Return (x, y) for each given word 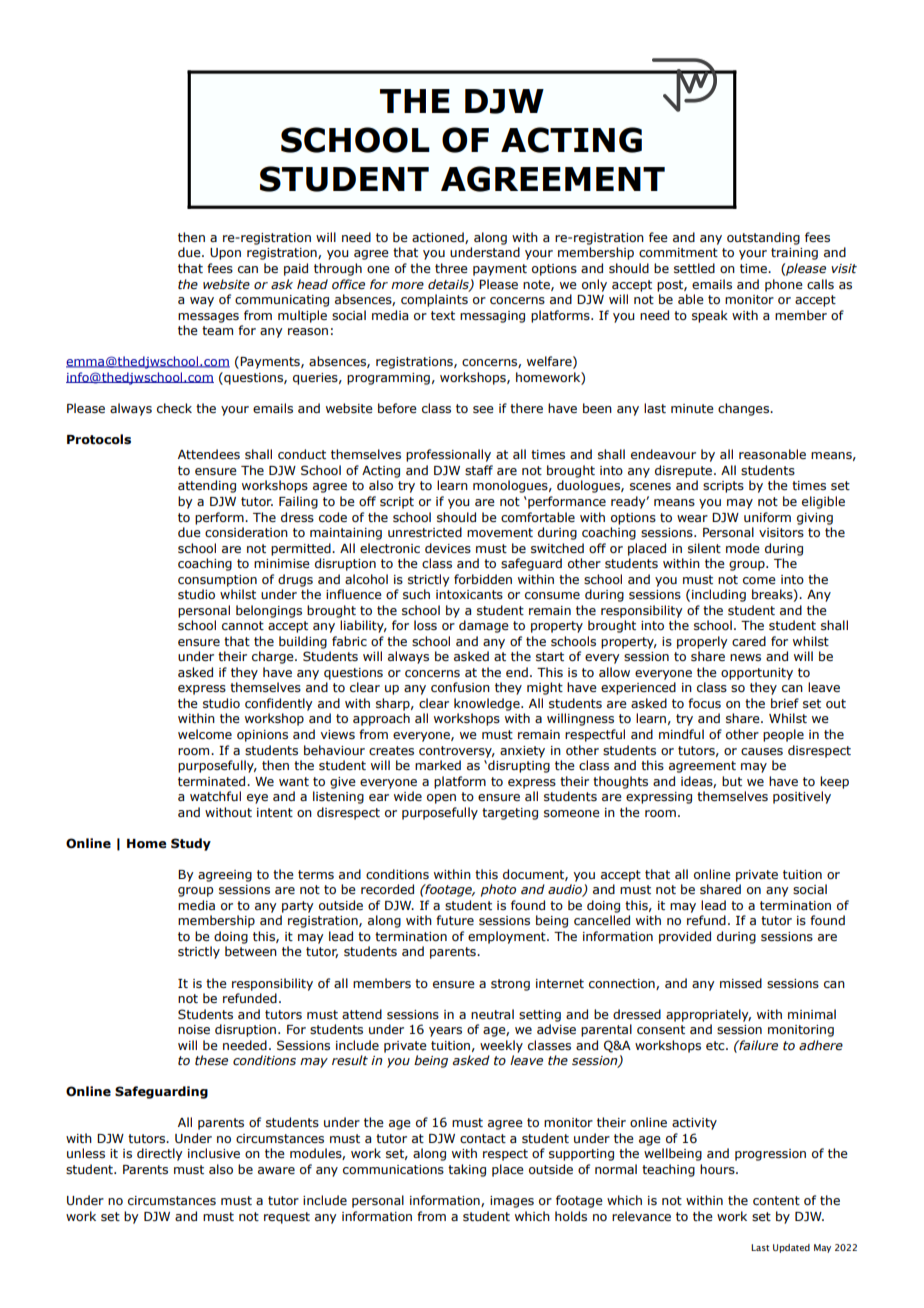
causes (762, 751)
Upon (225, 254)
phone (784, 285)
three (451, 268)
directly (160, 1154)
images (512, 1202)
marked (438, 765)
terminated (213, 781)
